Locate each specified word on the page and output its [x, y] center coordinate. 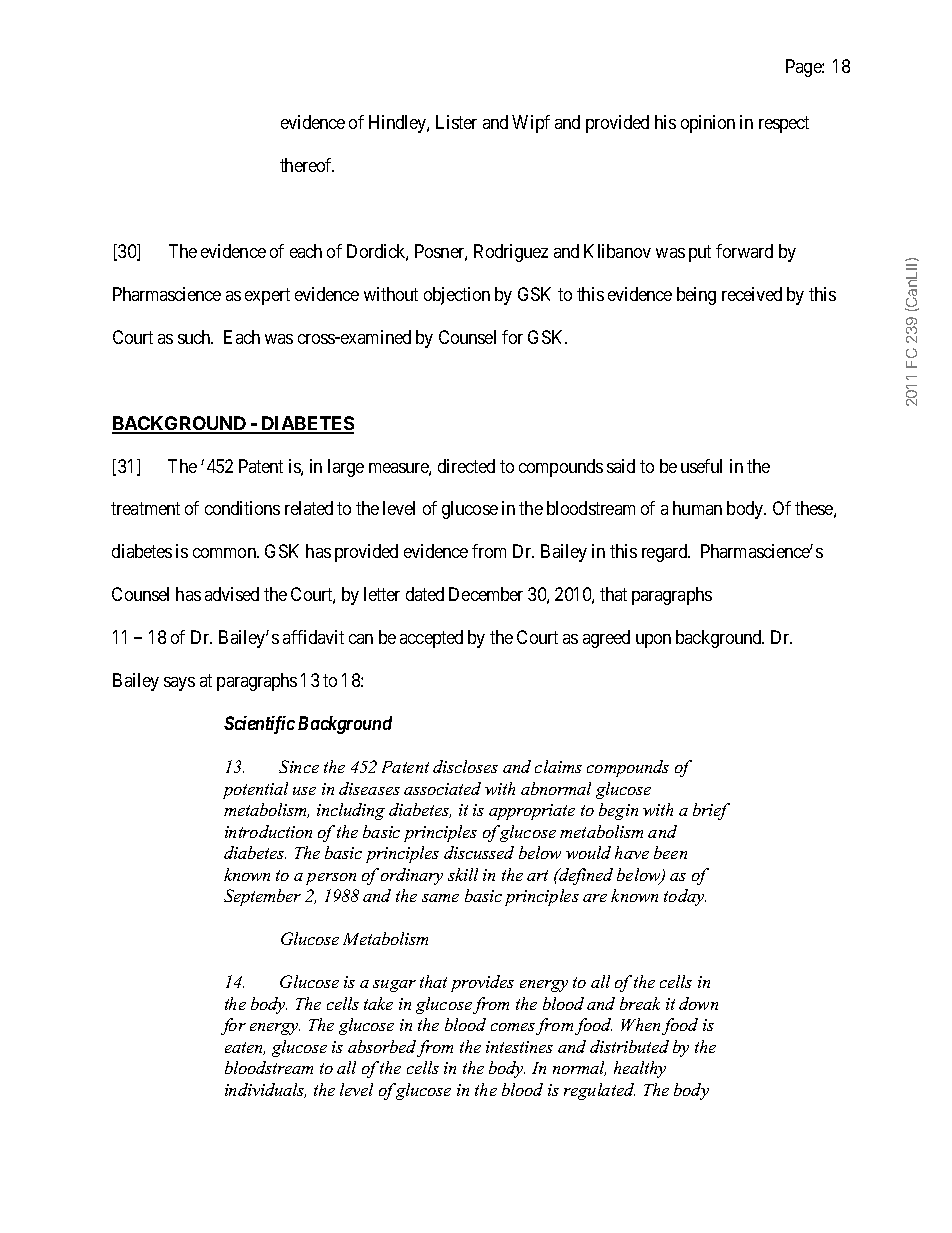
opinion [708, 124]
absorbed [382, 1046]
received [752, 294]
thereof [307, 165]
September [262, 897]
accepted [431, 639]
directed [466, 466]
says [179, 684]
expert [267, 296]
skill [463, 874]
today [685, 897]
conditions [242, 508]
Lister [456, 122]
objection [457, 296]
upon [653, 641]
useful [701, 466]
